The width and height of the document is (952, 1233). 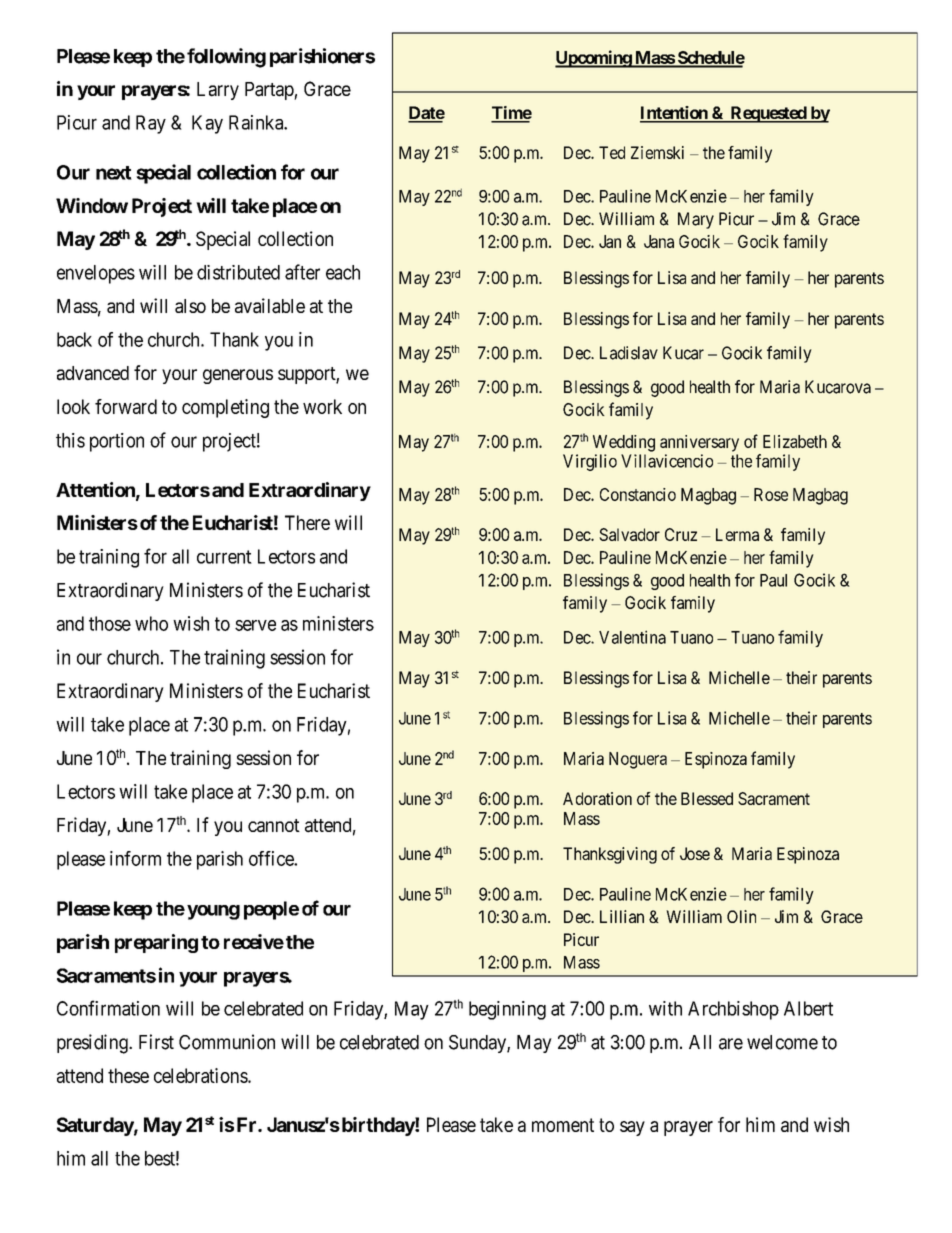 I want to click on Jana, so click(x=659, y=241).
